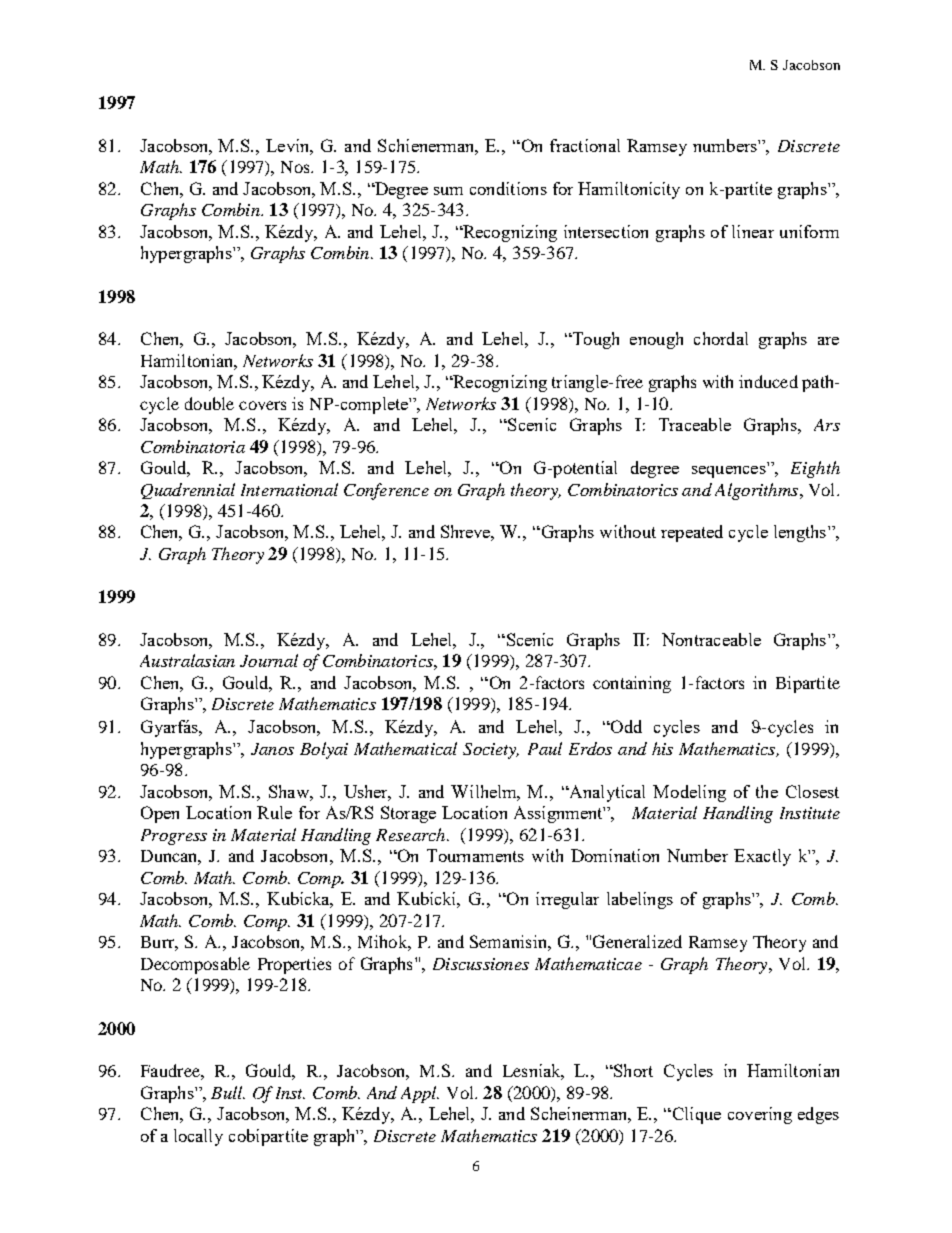 This page has height=1233, width=952. Describe the element at coordinates (508, 188) in the page. I see `conditions` at that location.
